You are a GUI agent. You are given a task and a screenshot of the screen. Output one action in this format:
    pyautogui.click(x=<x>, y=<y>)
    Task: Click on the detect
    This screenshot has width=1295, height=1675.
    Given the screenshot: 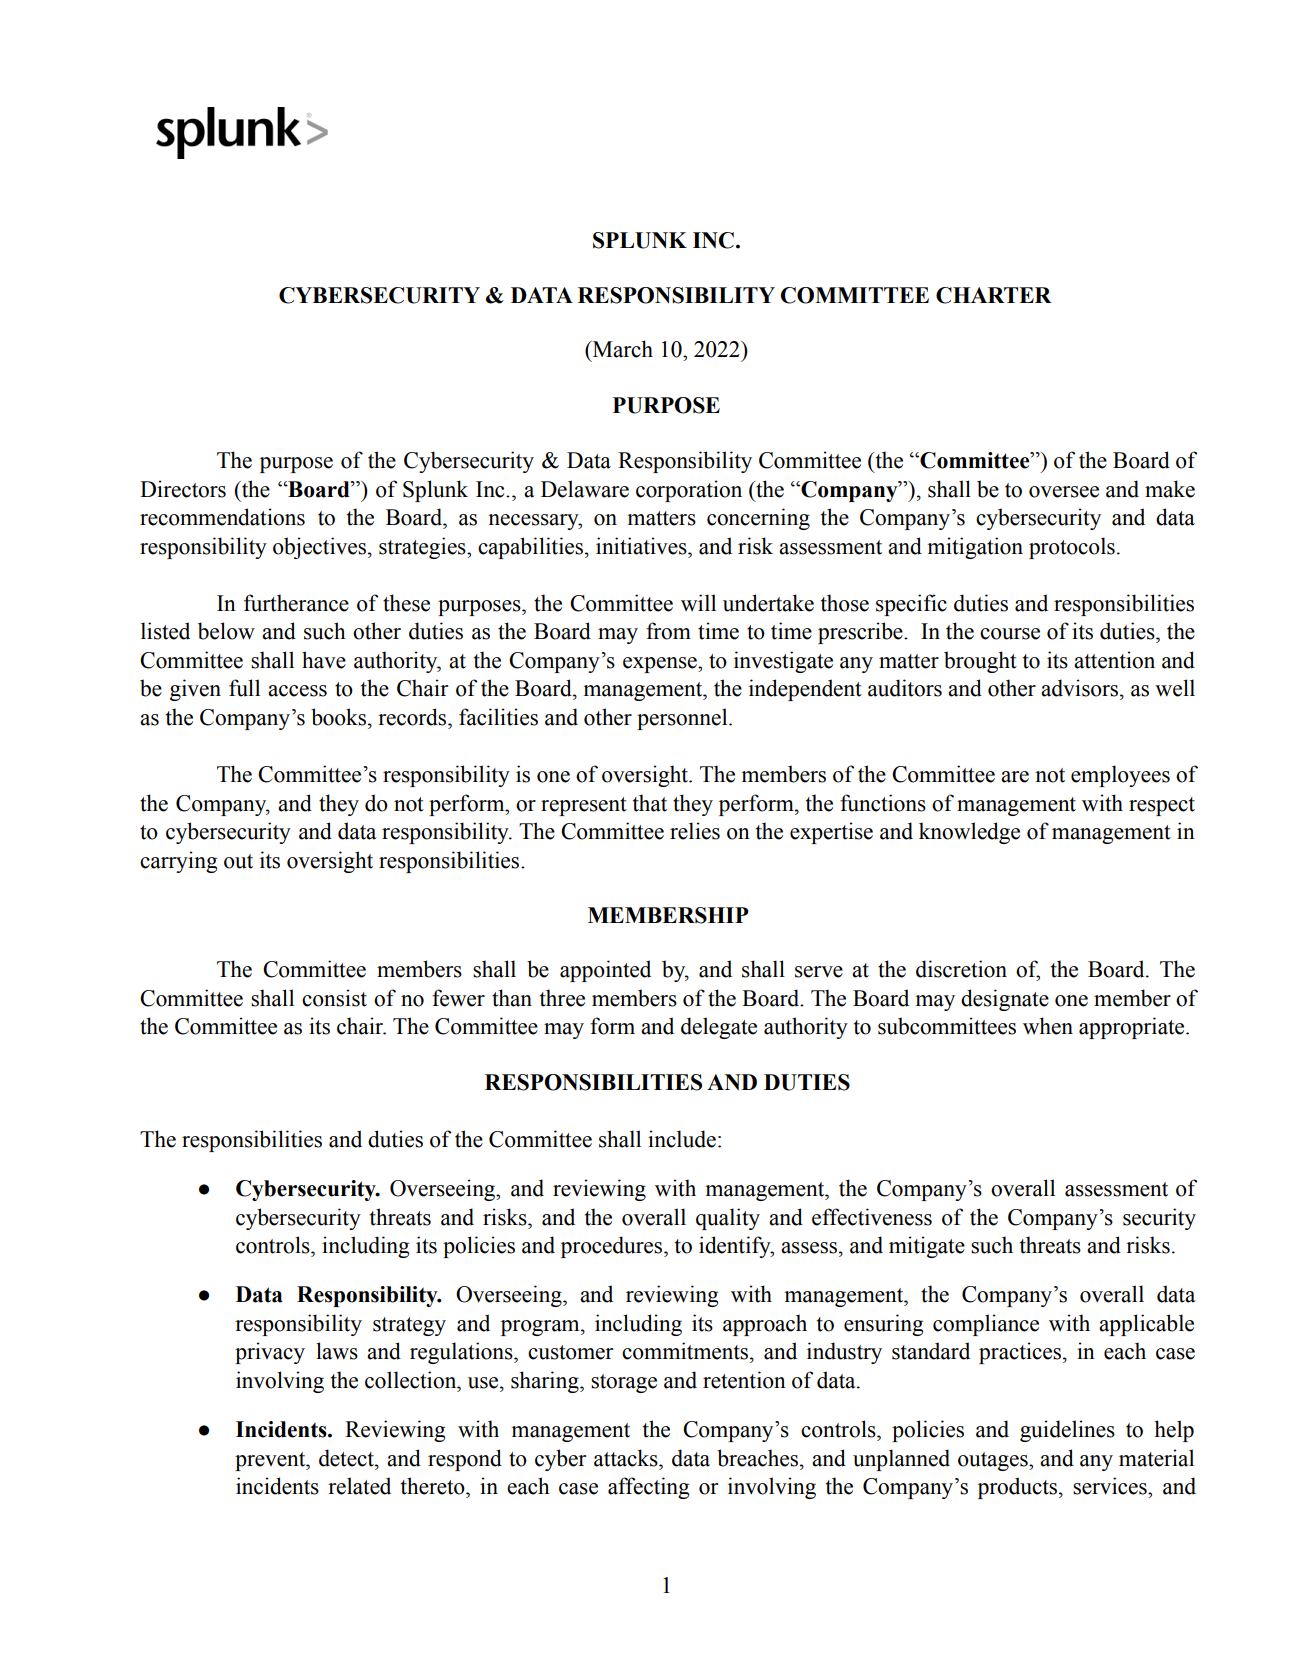 What is the action you would take?
    pyautogui.click(x=347, y=1458)
